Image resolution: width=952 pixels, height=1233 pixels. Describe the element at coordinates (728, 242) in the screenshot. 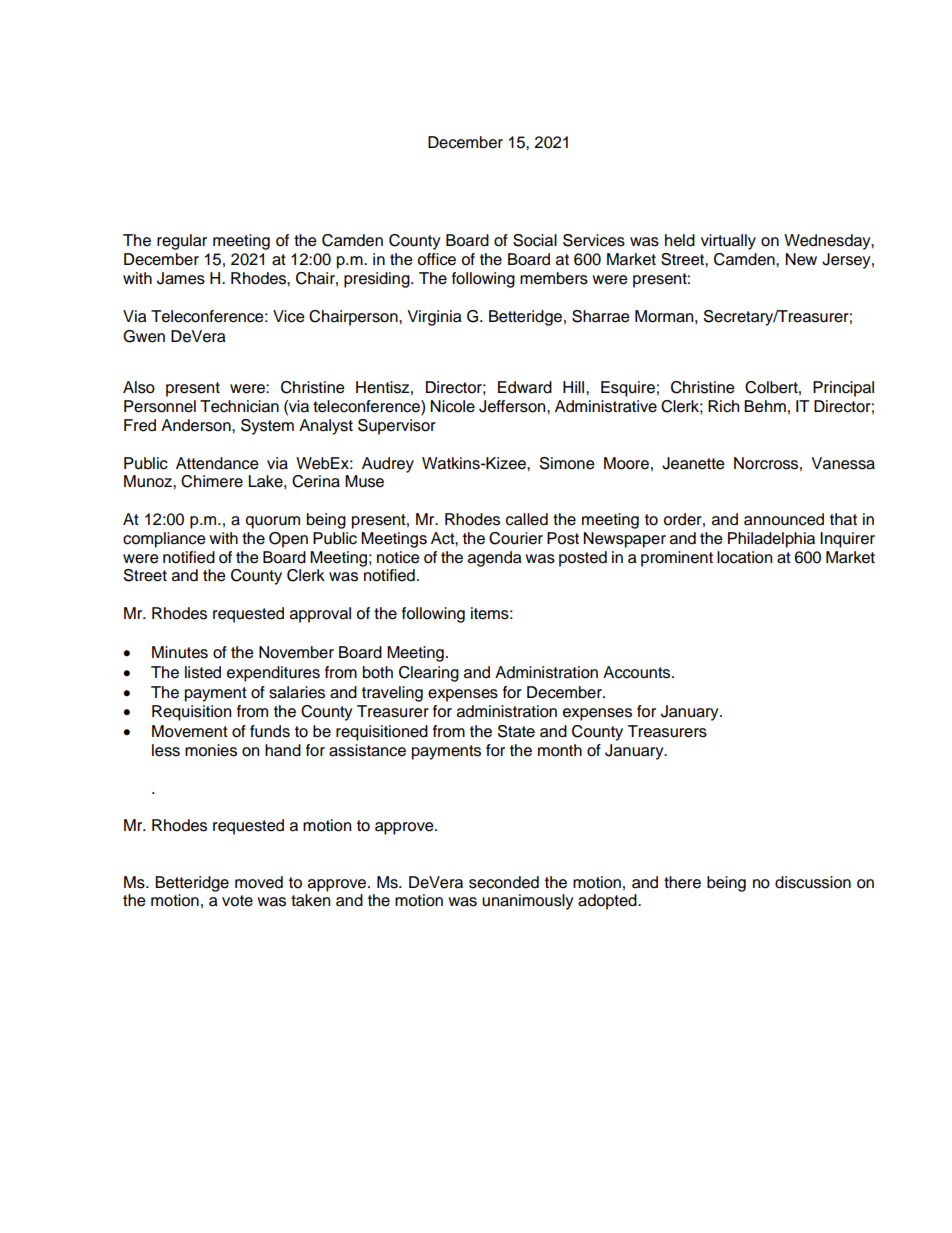

I see `virtually` at that location.
